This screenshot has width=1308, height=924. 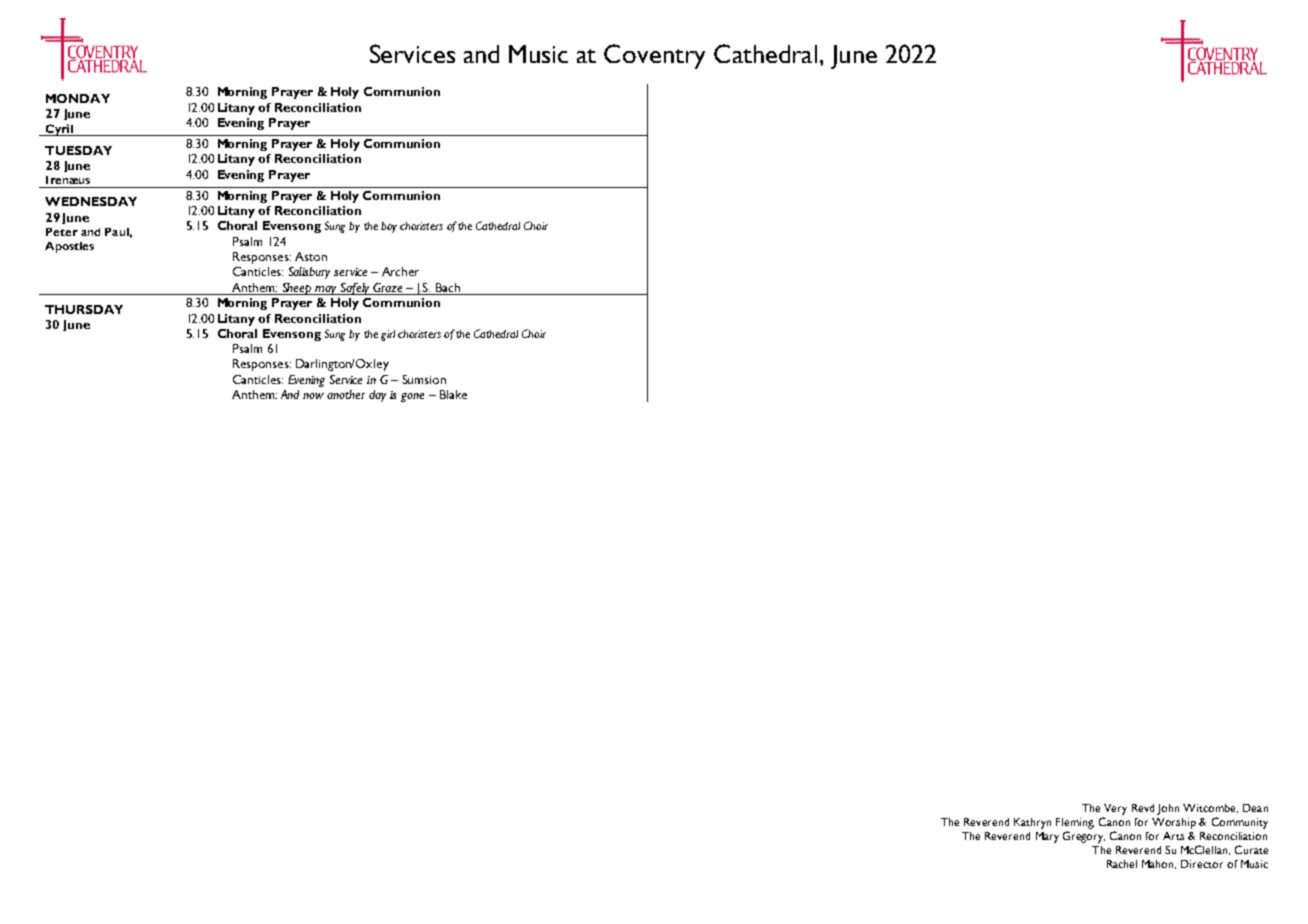 I want to click on gone, so click(x=412, y=397).
